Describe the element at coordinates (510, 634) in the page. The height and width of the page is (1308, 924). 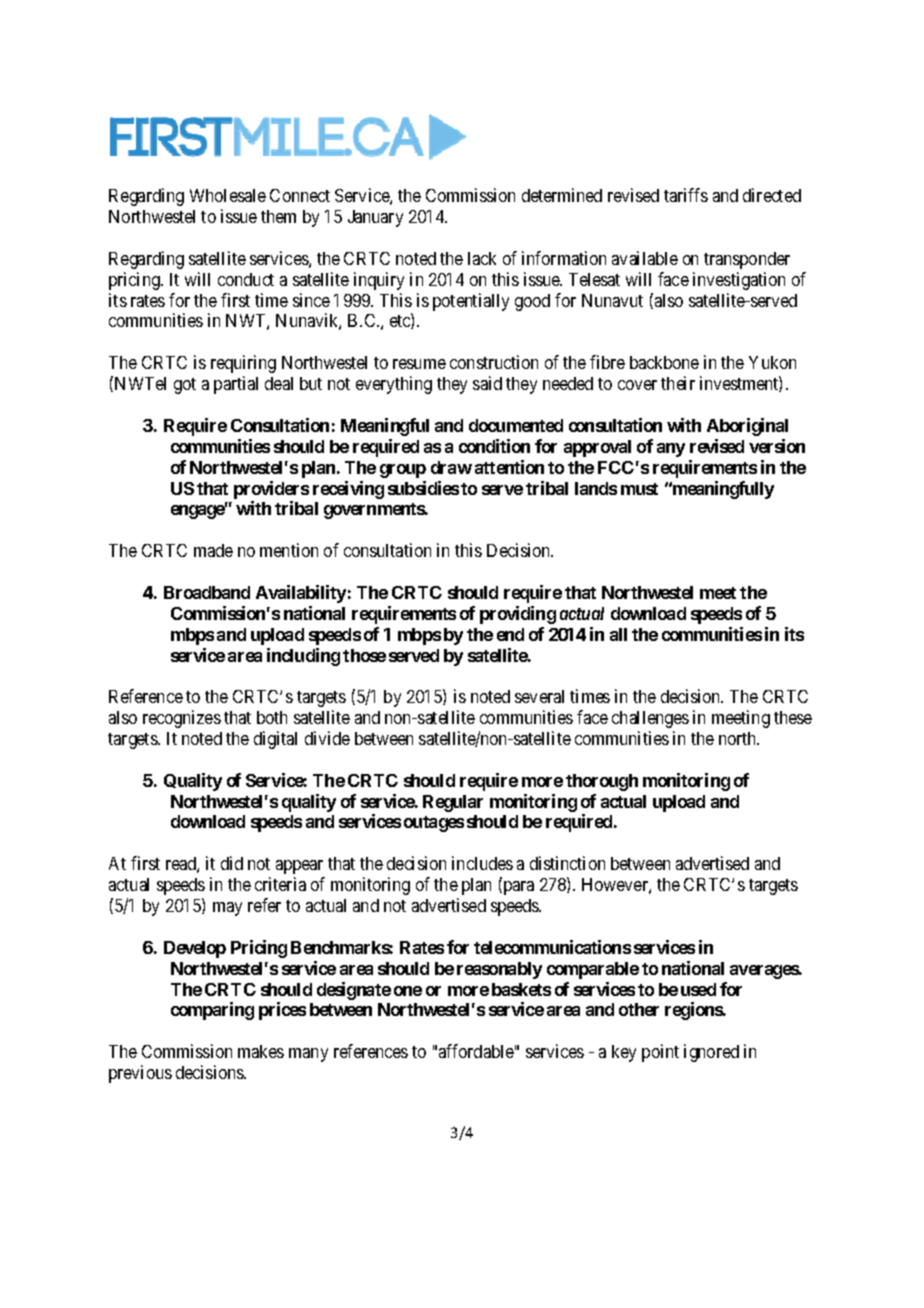
I see `end` at that location.
